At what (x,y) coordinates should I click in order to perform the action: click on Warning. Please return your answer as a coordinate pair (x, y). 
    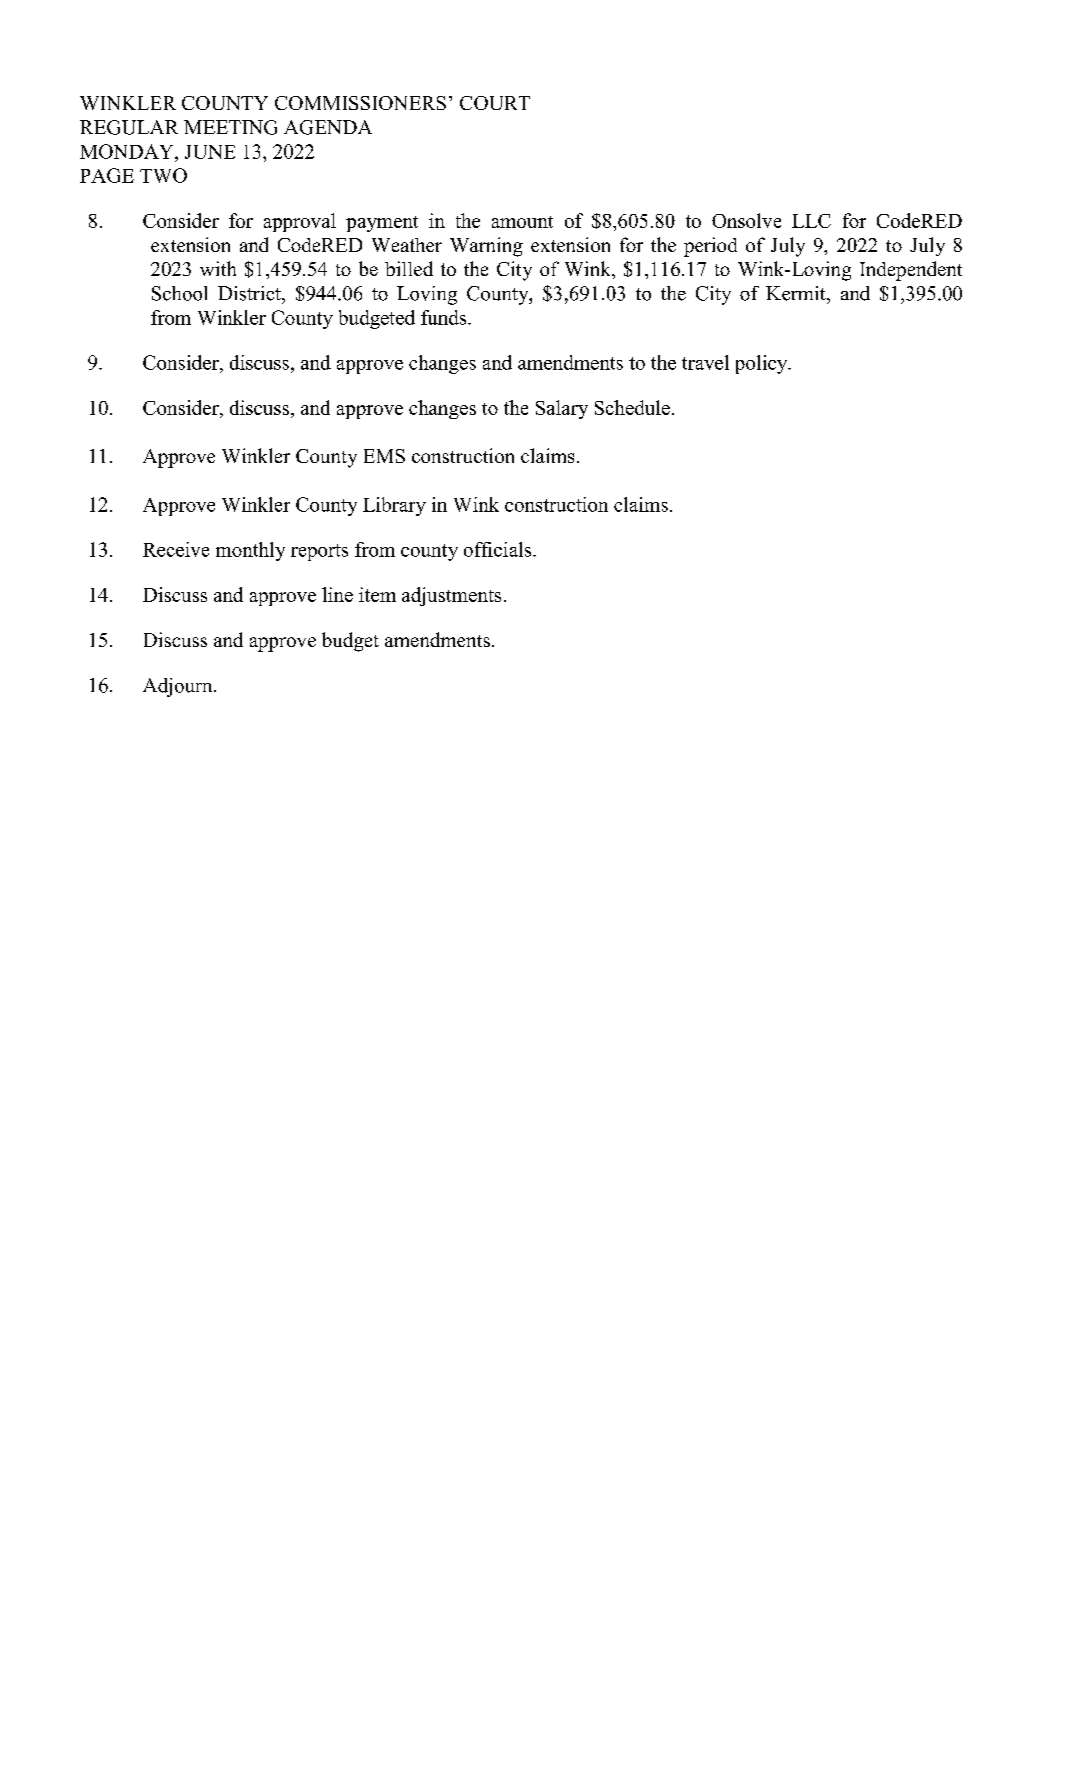
    Looking at the image, I should click on (486, 247).
